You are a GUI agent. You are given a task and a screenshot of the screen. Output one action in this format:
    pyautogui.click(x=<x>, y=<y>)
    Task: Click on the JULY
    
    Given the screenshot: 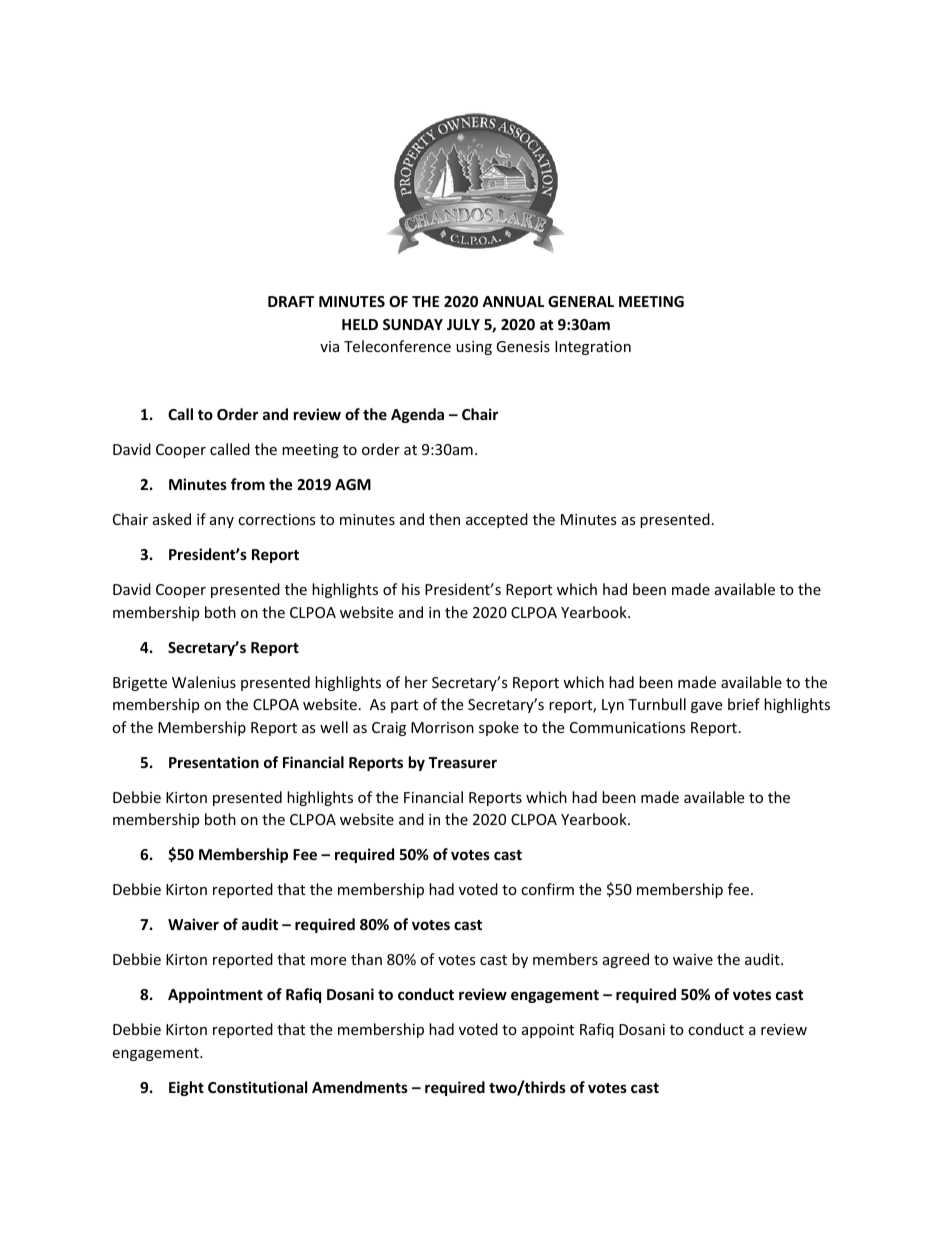 What is the action you would take?
    pyautogui.click(x=463, y=324)
